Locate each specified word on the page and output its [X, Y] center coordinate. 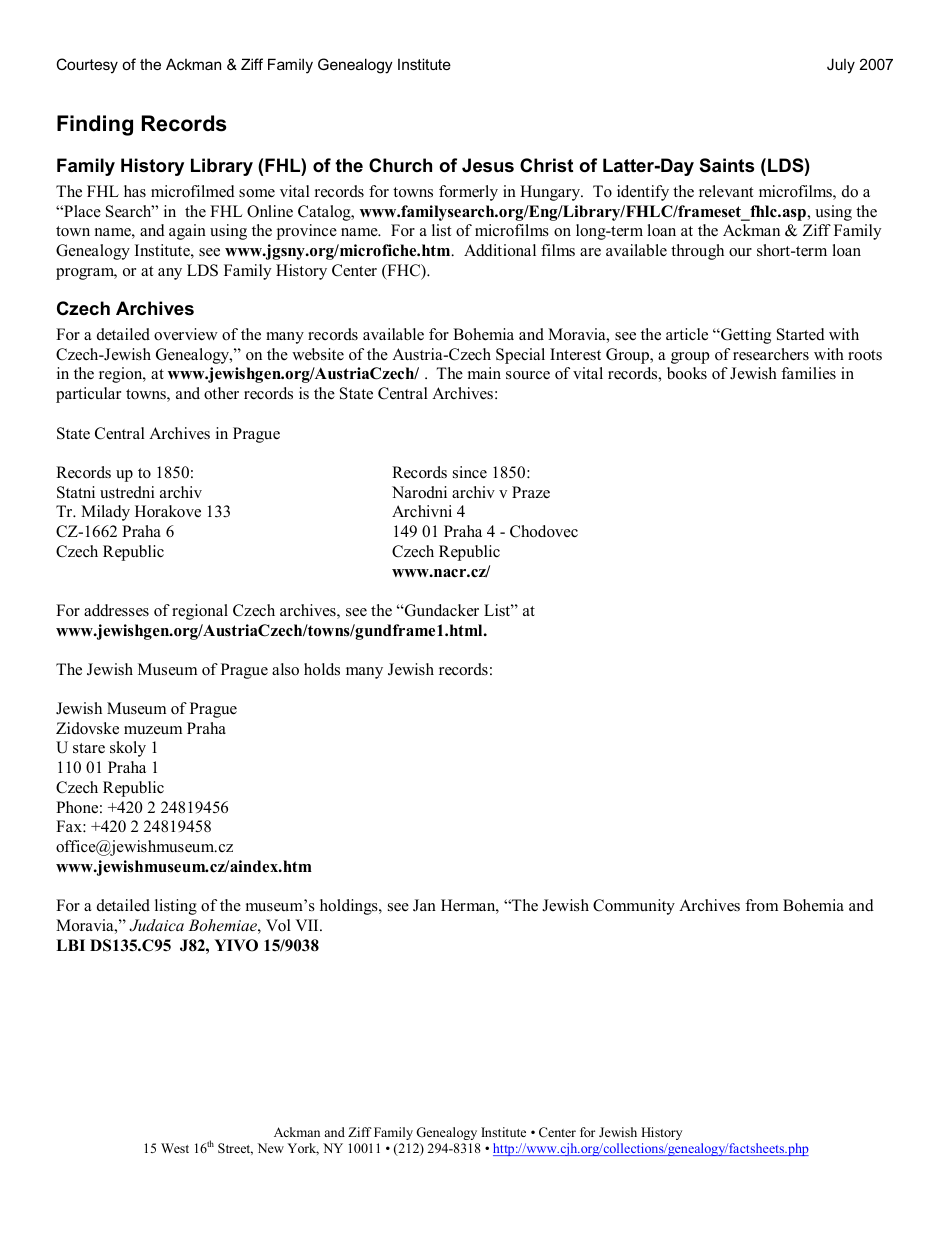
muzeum [153, 730]
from [761, 905]
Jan [424, 905]
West [175, 1148]
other [221, 393]
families [808, 373]
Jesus [488, 165]
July [841, 66]
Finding [95, 125]
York [303, 1149]
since [470, 472]
